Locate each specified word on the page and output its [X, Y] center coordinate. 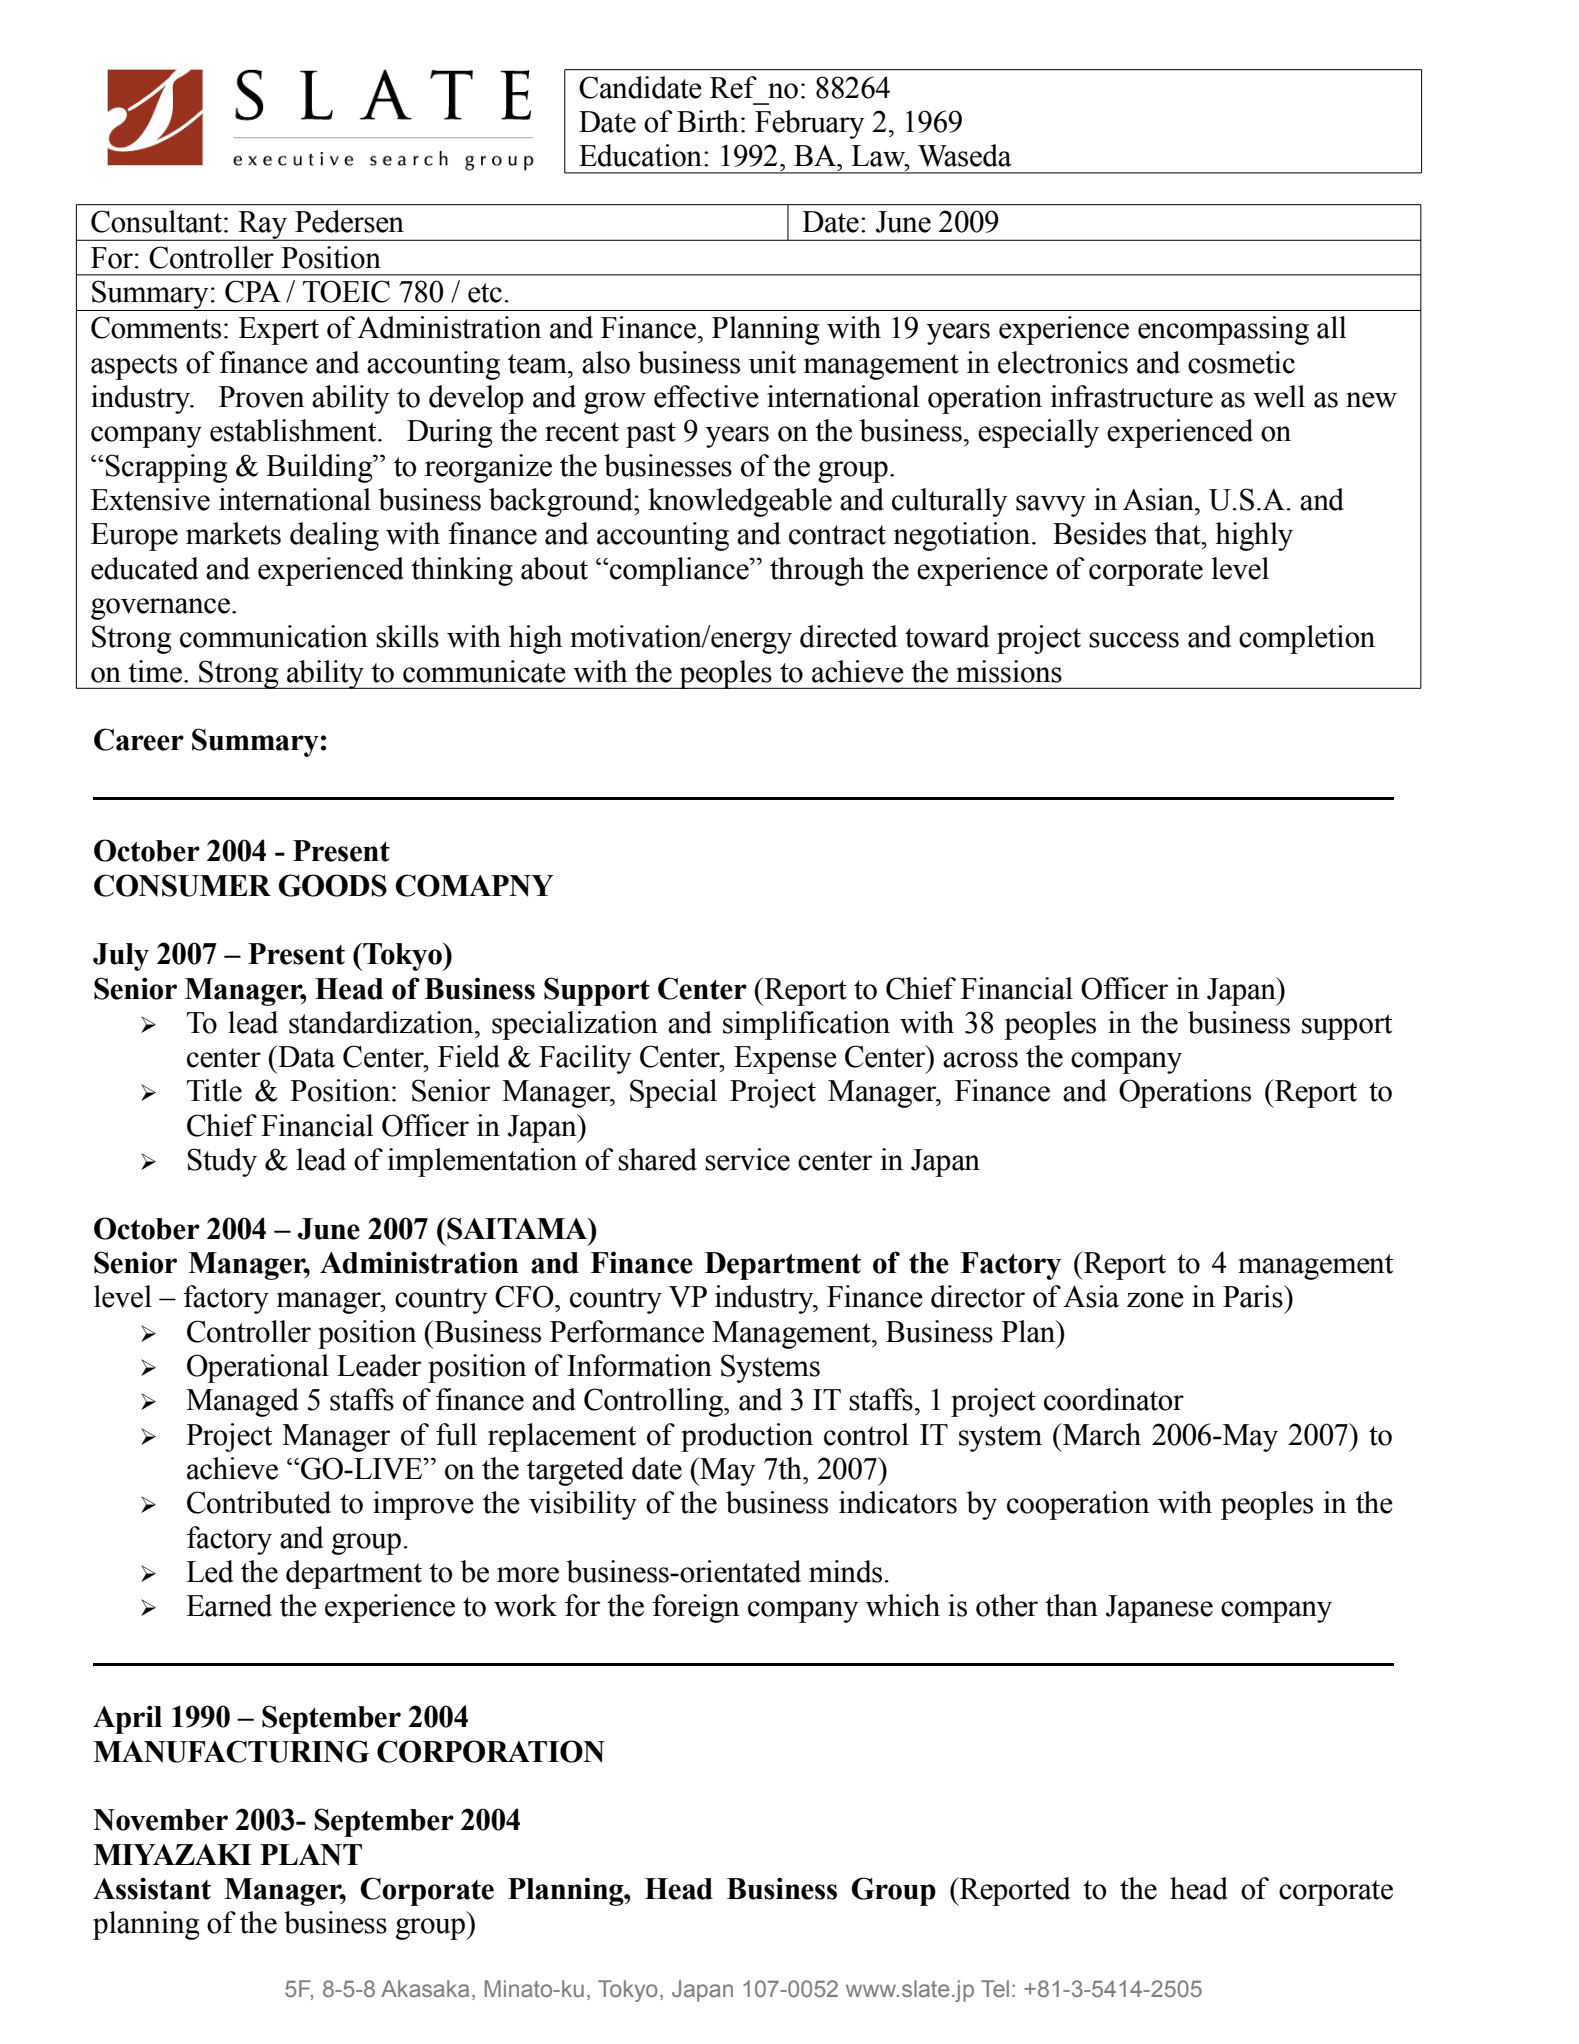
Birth [708, 121]
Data [305, 1056]
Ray [262, 226]
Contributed [259, 1502]
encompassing [1223, 330]
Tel [995, 1988]
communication [274, 636]
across [980, 1060]
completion [1307, 639]
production [747, 1437]
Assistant [152, 1888]
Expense [785, 1060]
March [1101, 1434]
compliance [679, 571]
